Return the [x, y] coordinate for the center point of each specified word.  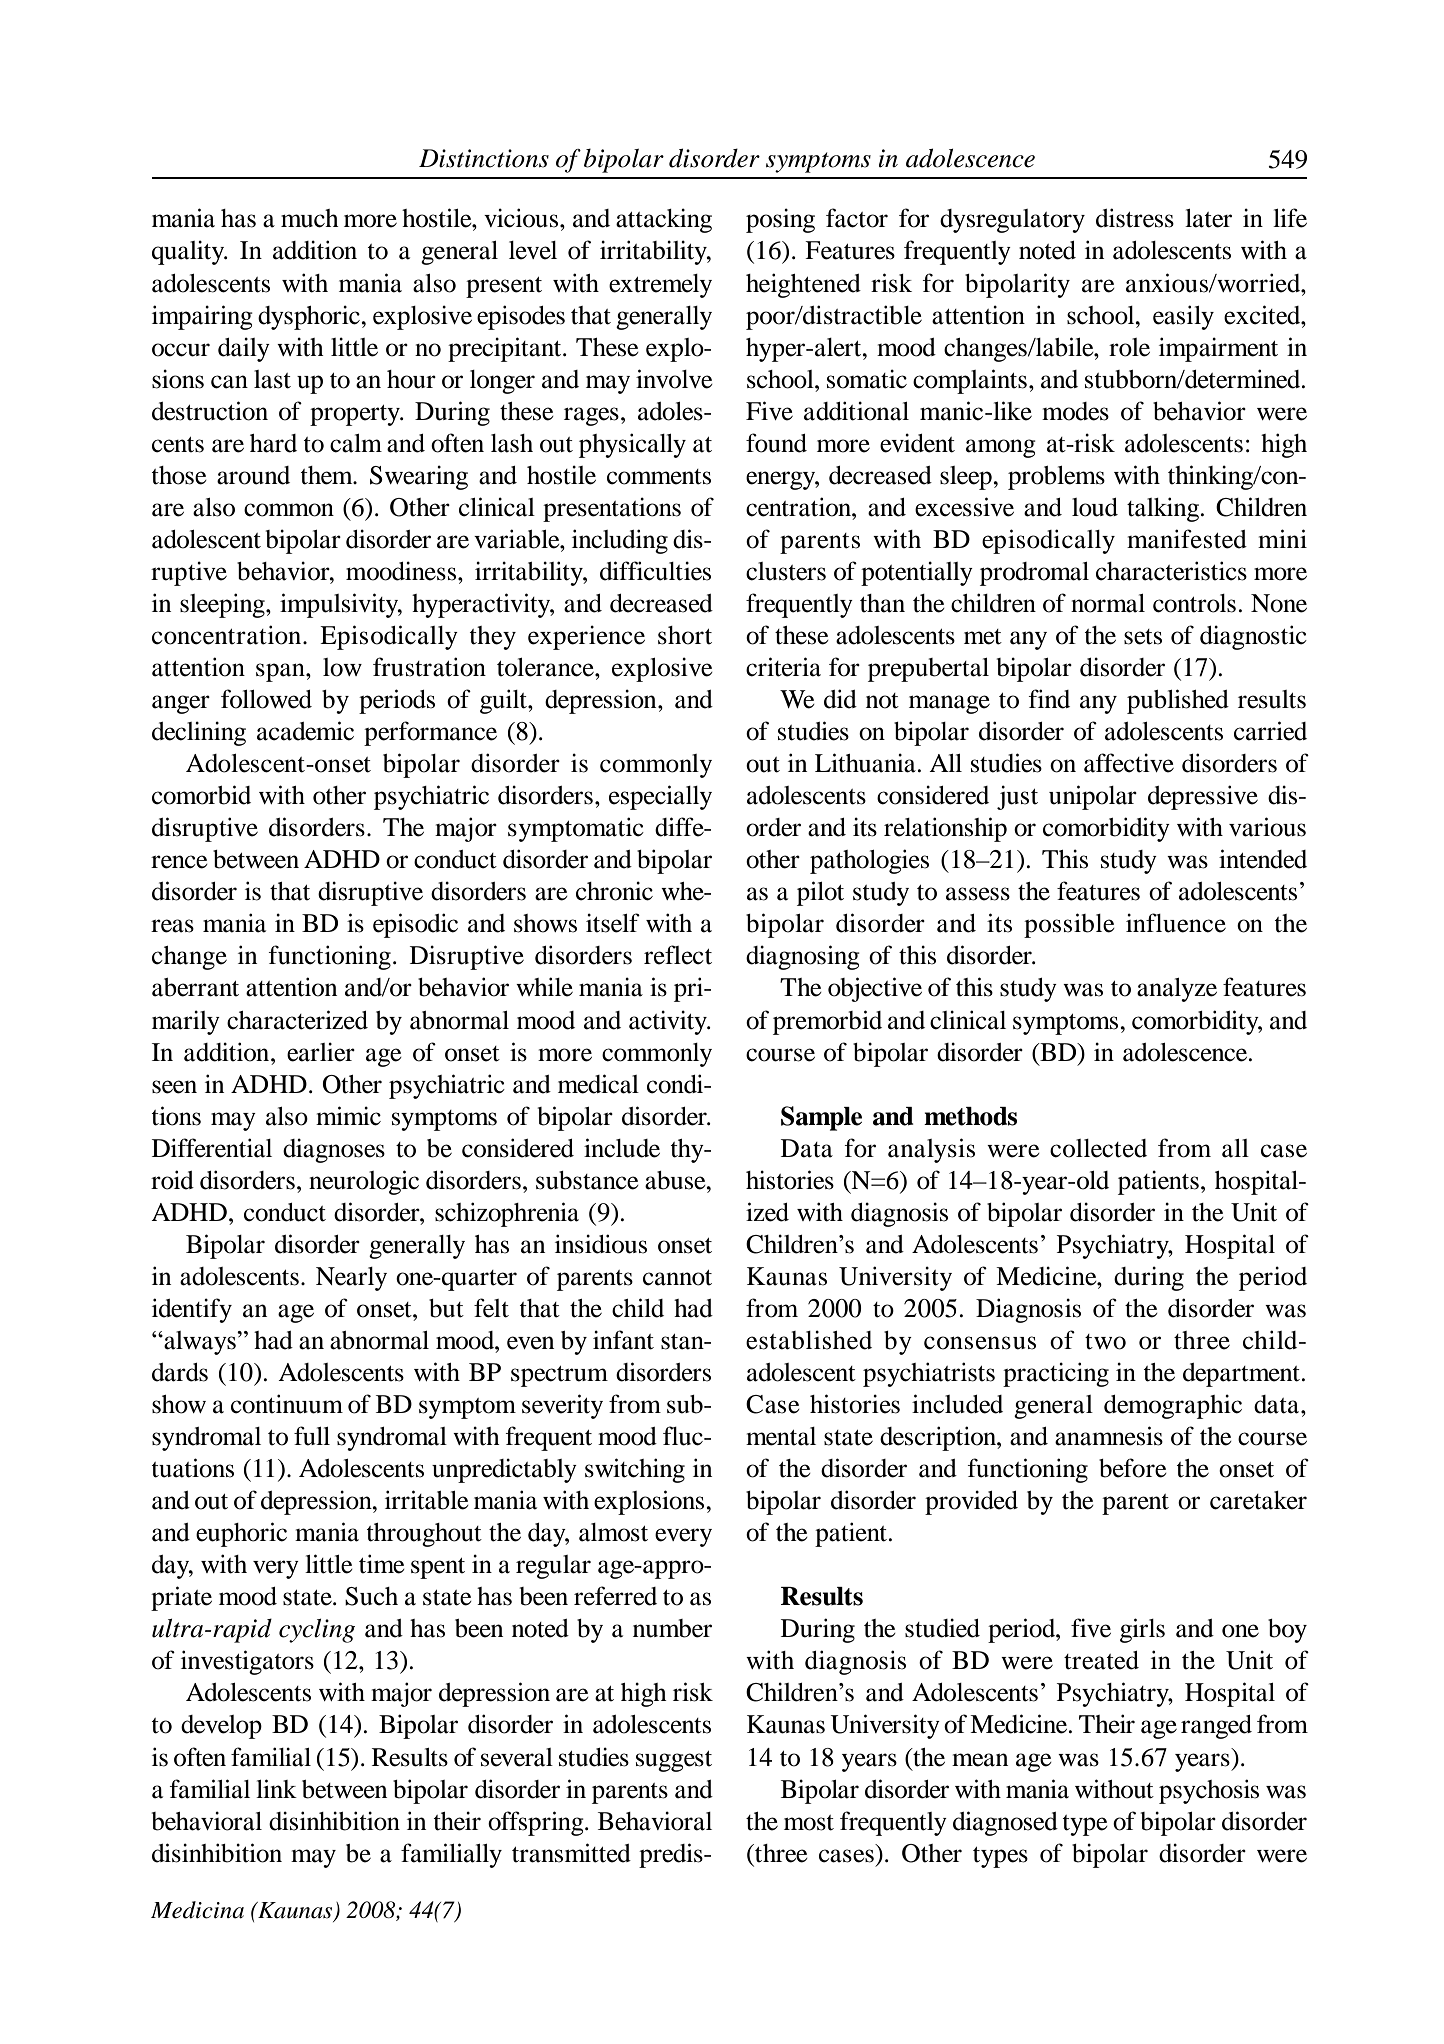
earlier [321, 1052]
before [1133, 1468]
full [312, 1436]
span [281, 672]
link [276, 1788]
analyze [1177, 990]
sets [1143, 637]
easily [1183, 317]
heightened [803, 285]
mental [781, 1436]
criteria [783, 667]
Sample [821, 1118]
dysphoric [310, 317]
